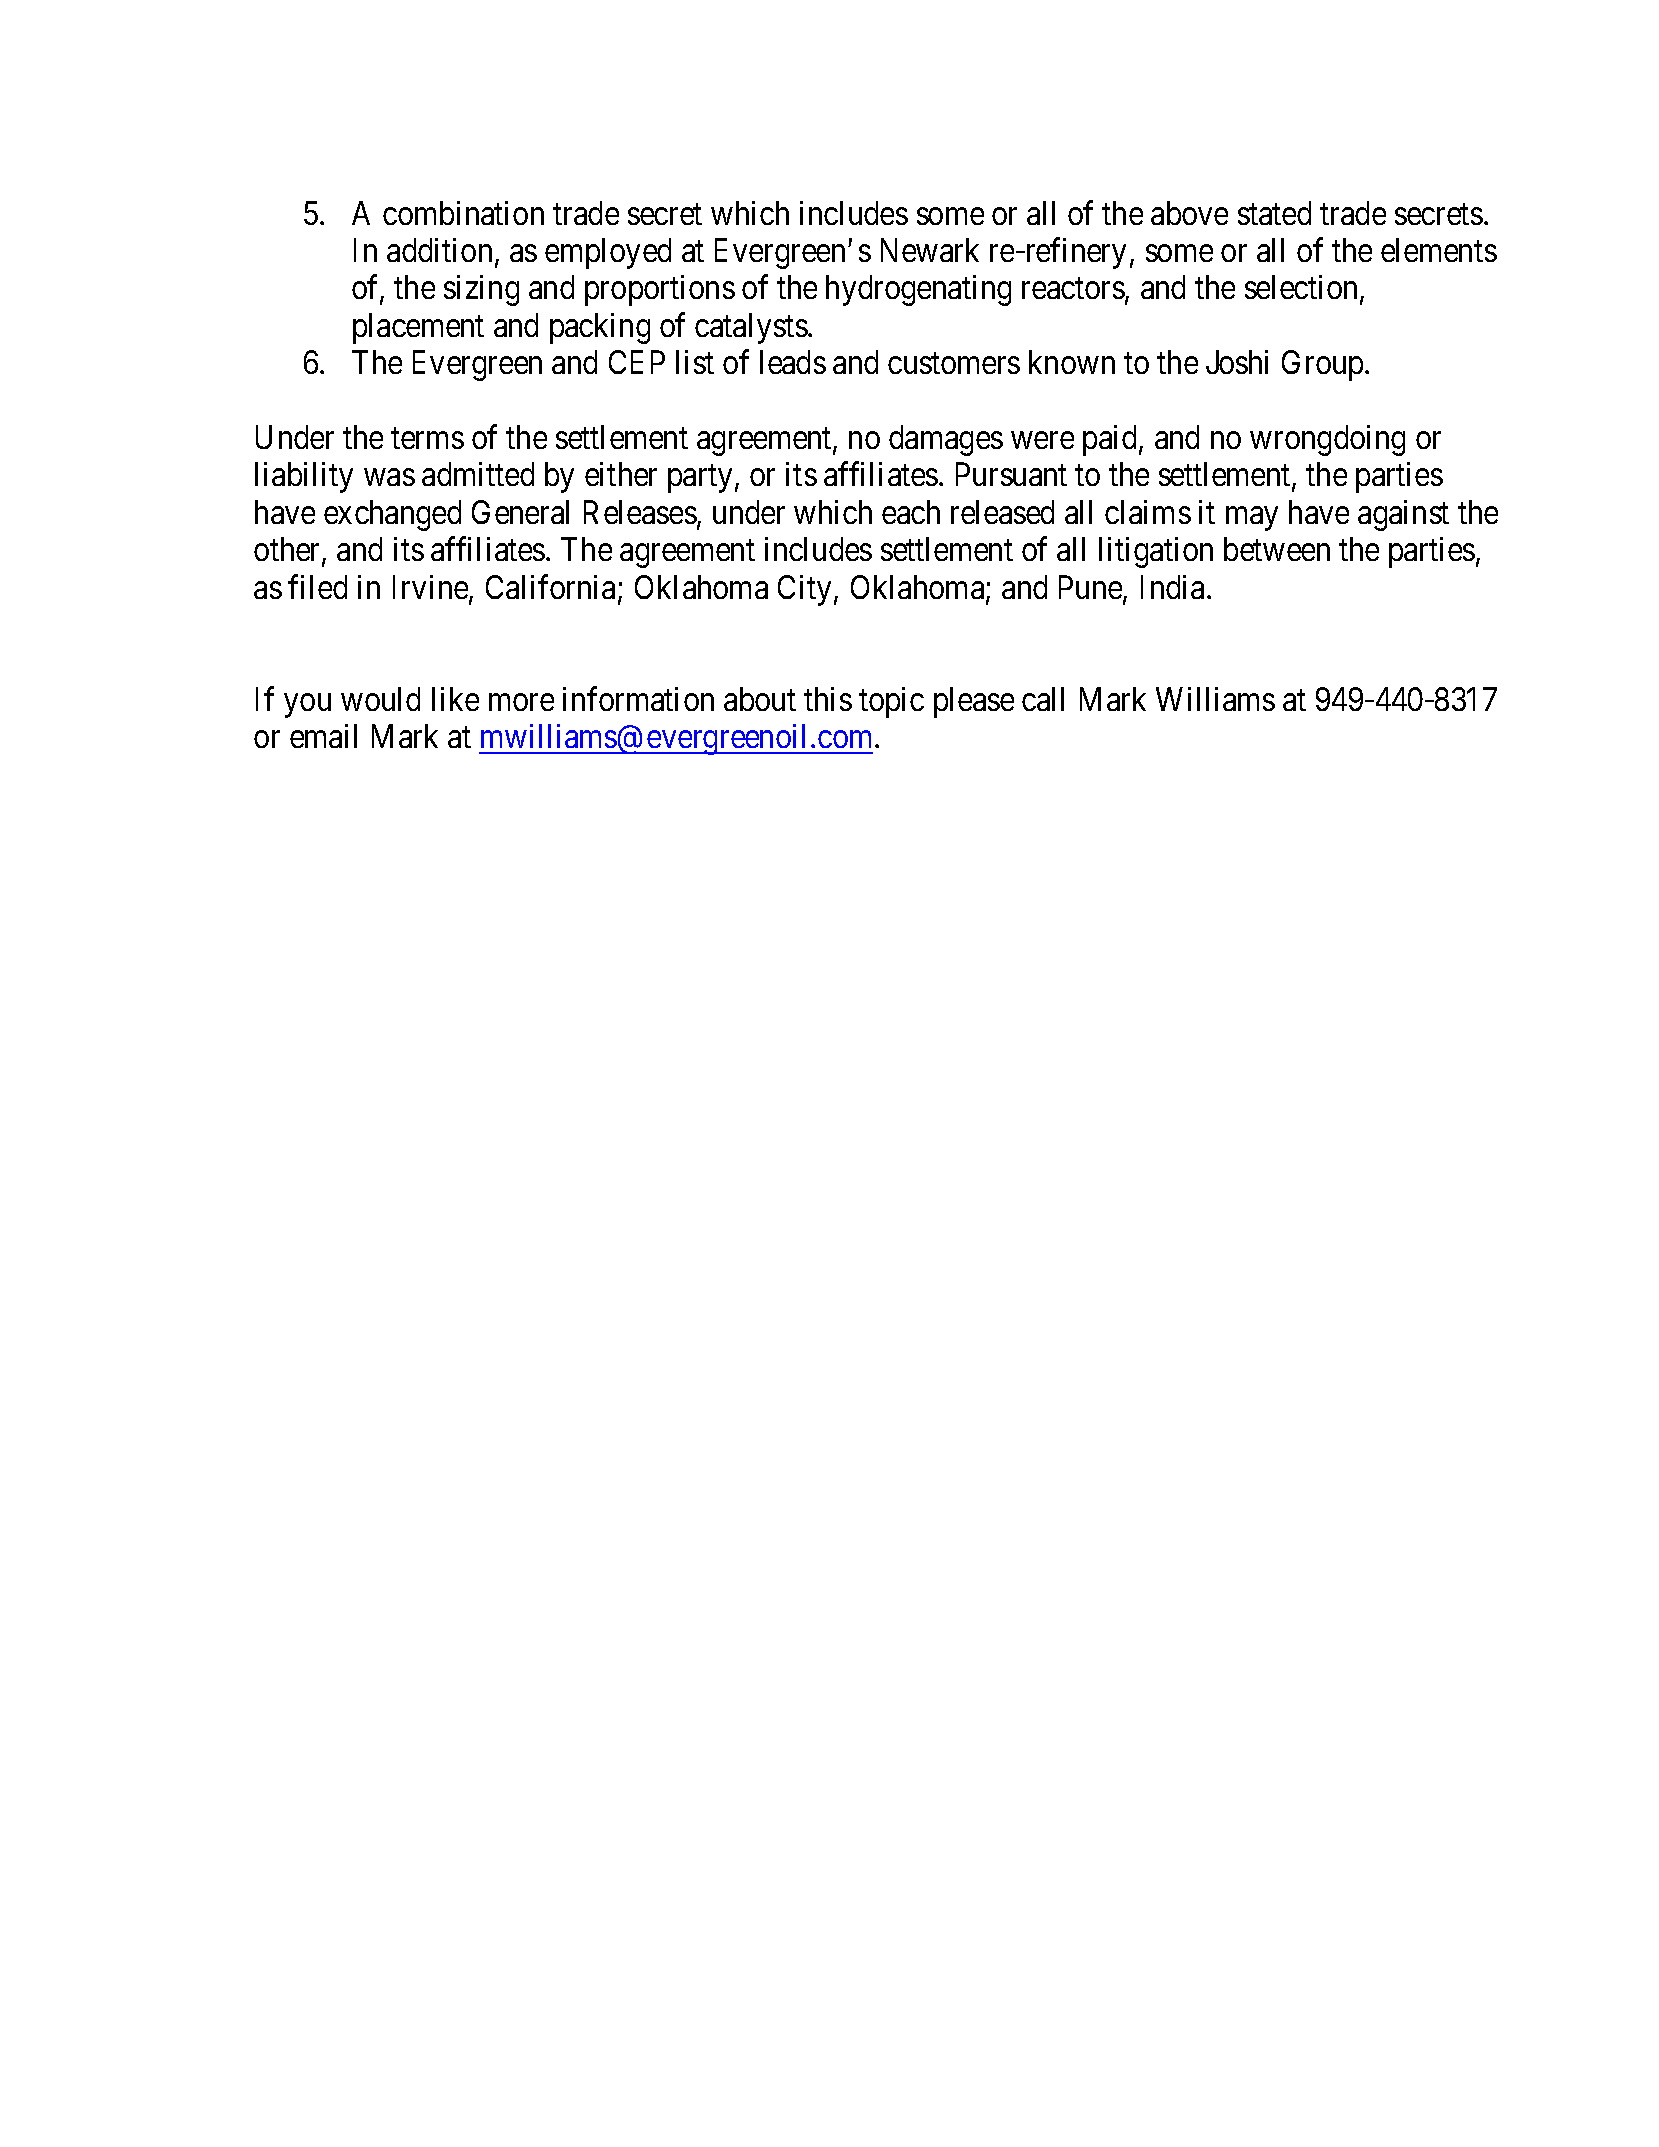 The width and height of the image is (1659, 2147). Describe the element at coordinates (1274, 213) in the image. I see `stated` at that location.
